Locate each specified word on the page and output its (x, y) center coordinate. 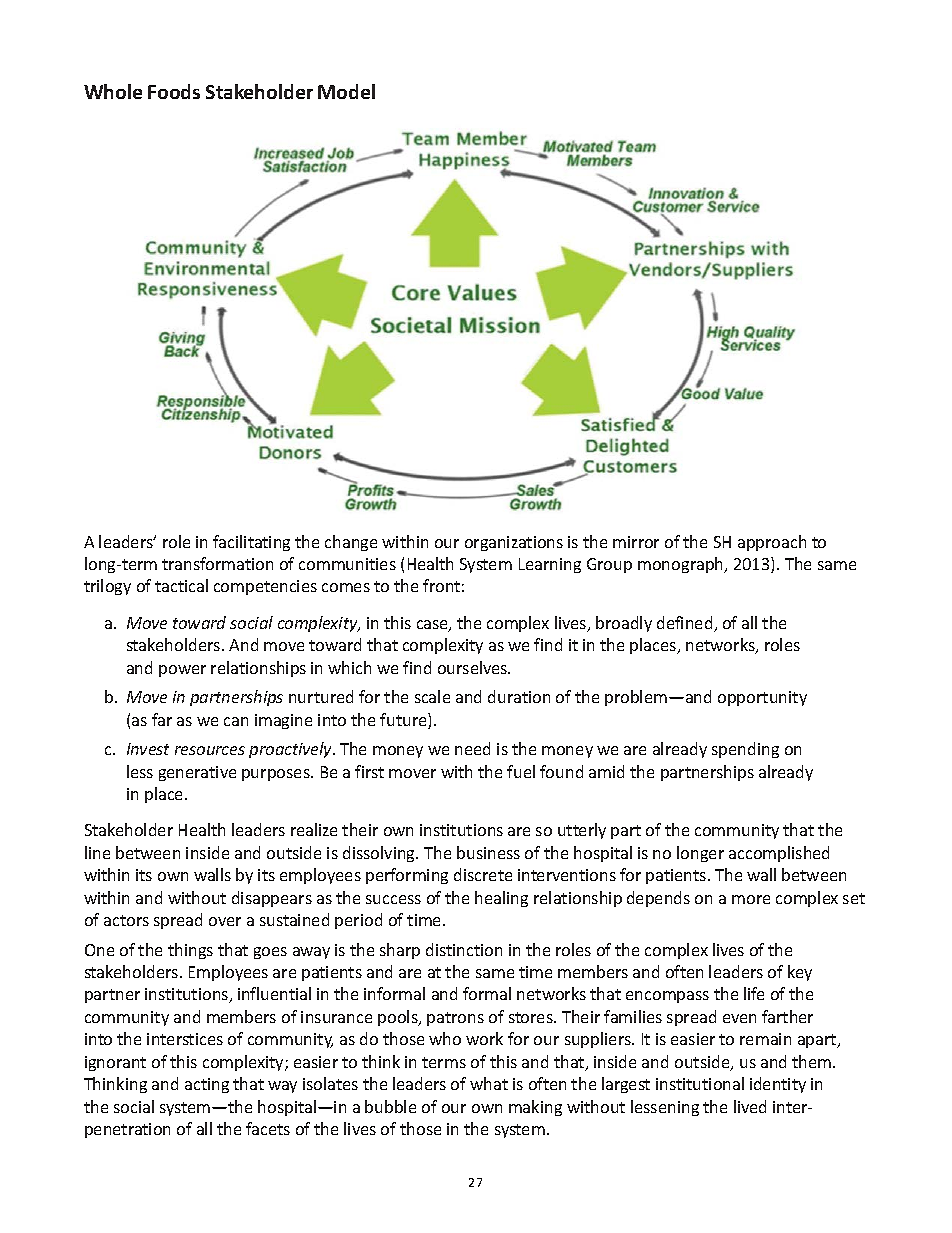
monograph (682, 565)
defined (686, 624)
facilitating (251, 543)
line (97, 852)
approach (772, 543)
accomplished (779, 854)
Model (346, 91)
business (488, 852)
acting (207, 1085)
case (433, 626)
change (351, 543)
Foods (174, 91)
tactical (181, 585)
